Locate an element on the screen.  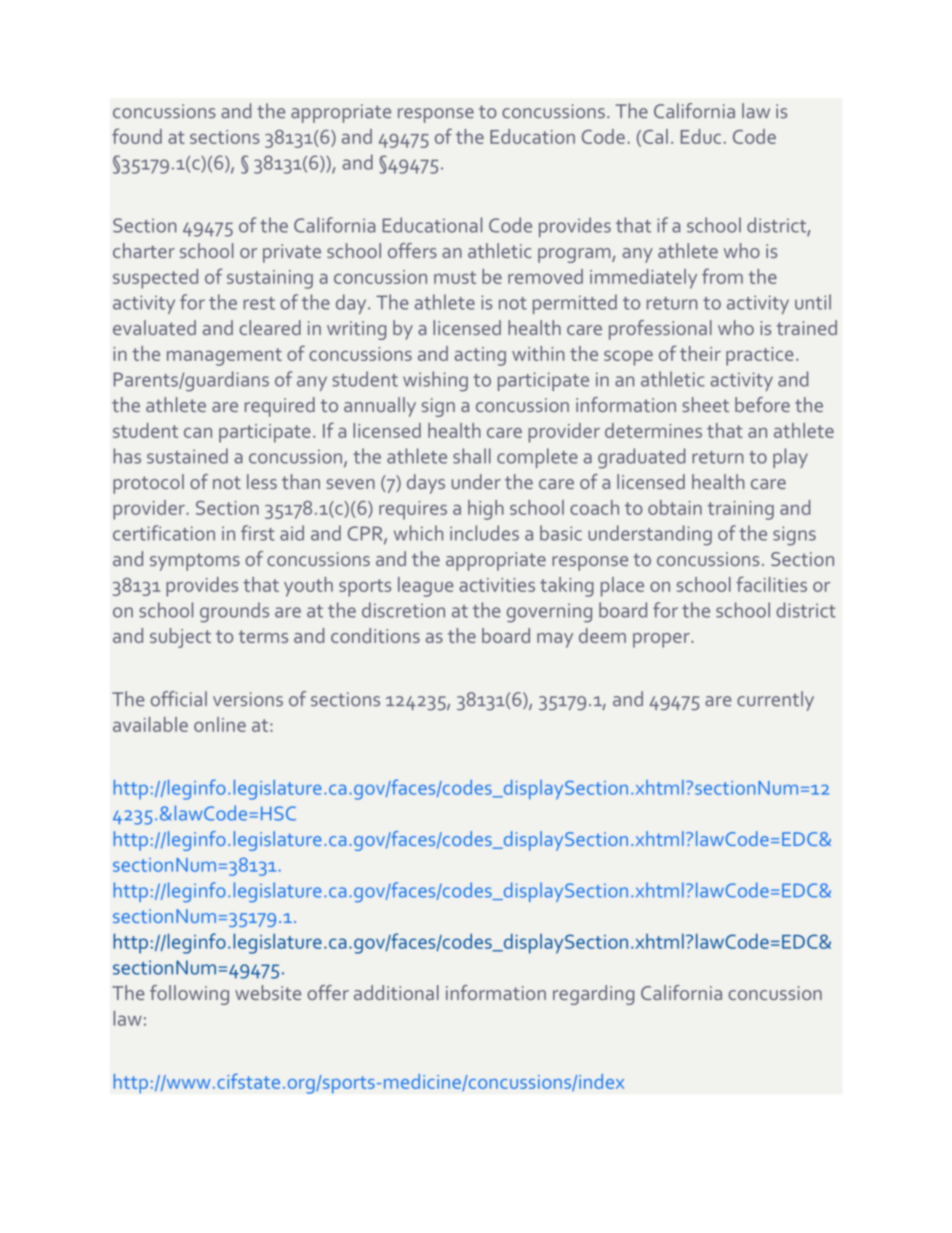
management is located at coordinates (224, 357).
